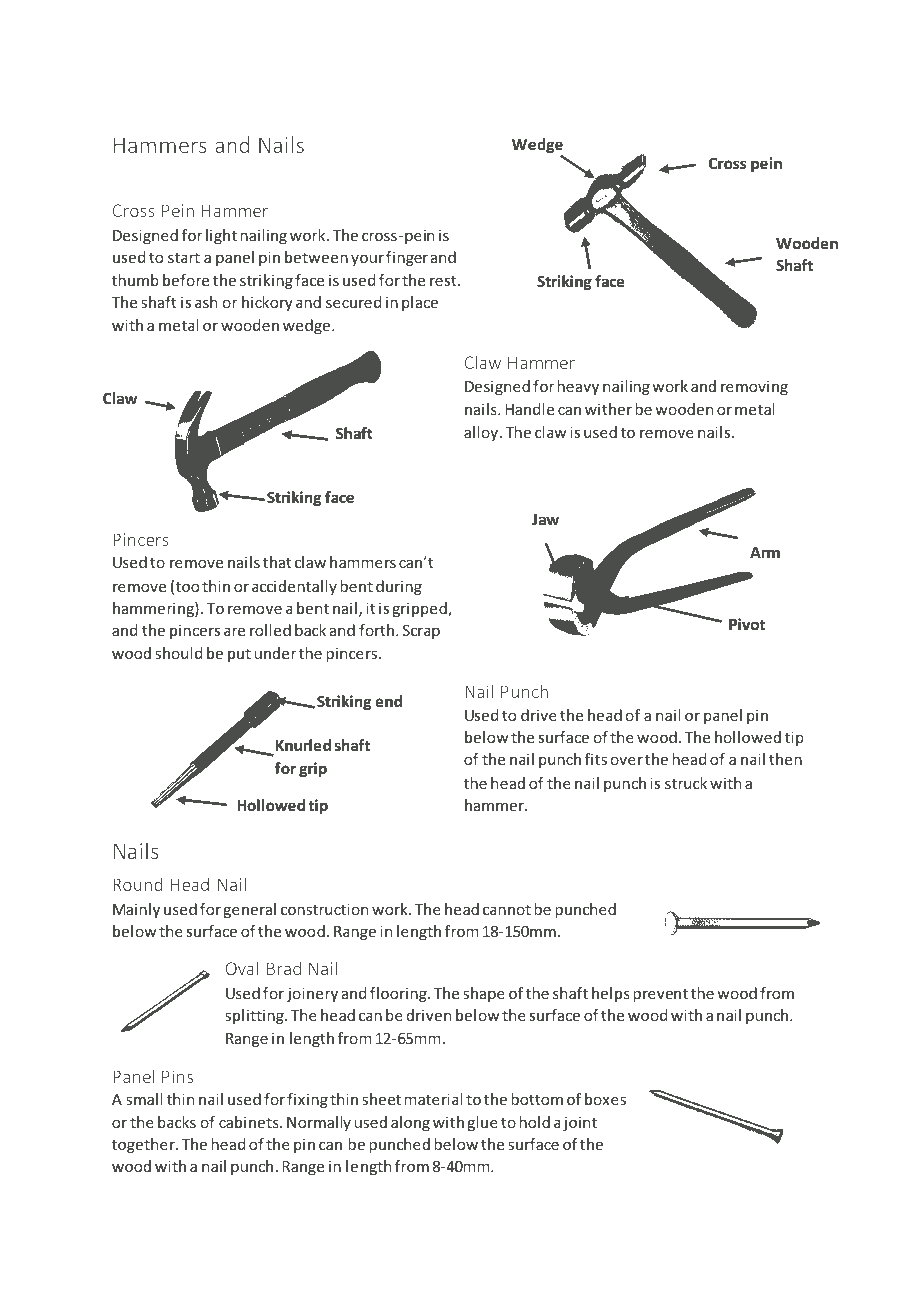 The width and height of the image is (924, 1308). What do you see at coordinates (765, 552) in the image?
I see `Arm` at bounding box center [765, 552].
